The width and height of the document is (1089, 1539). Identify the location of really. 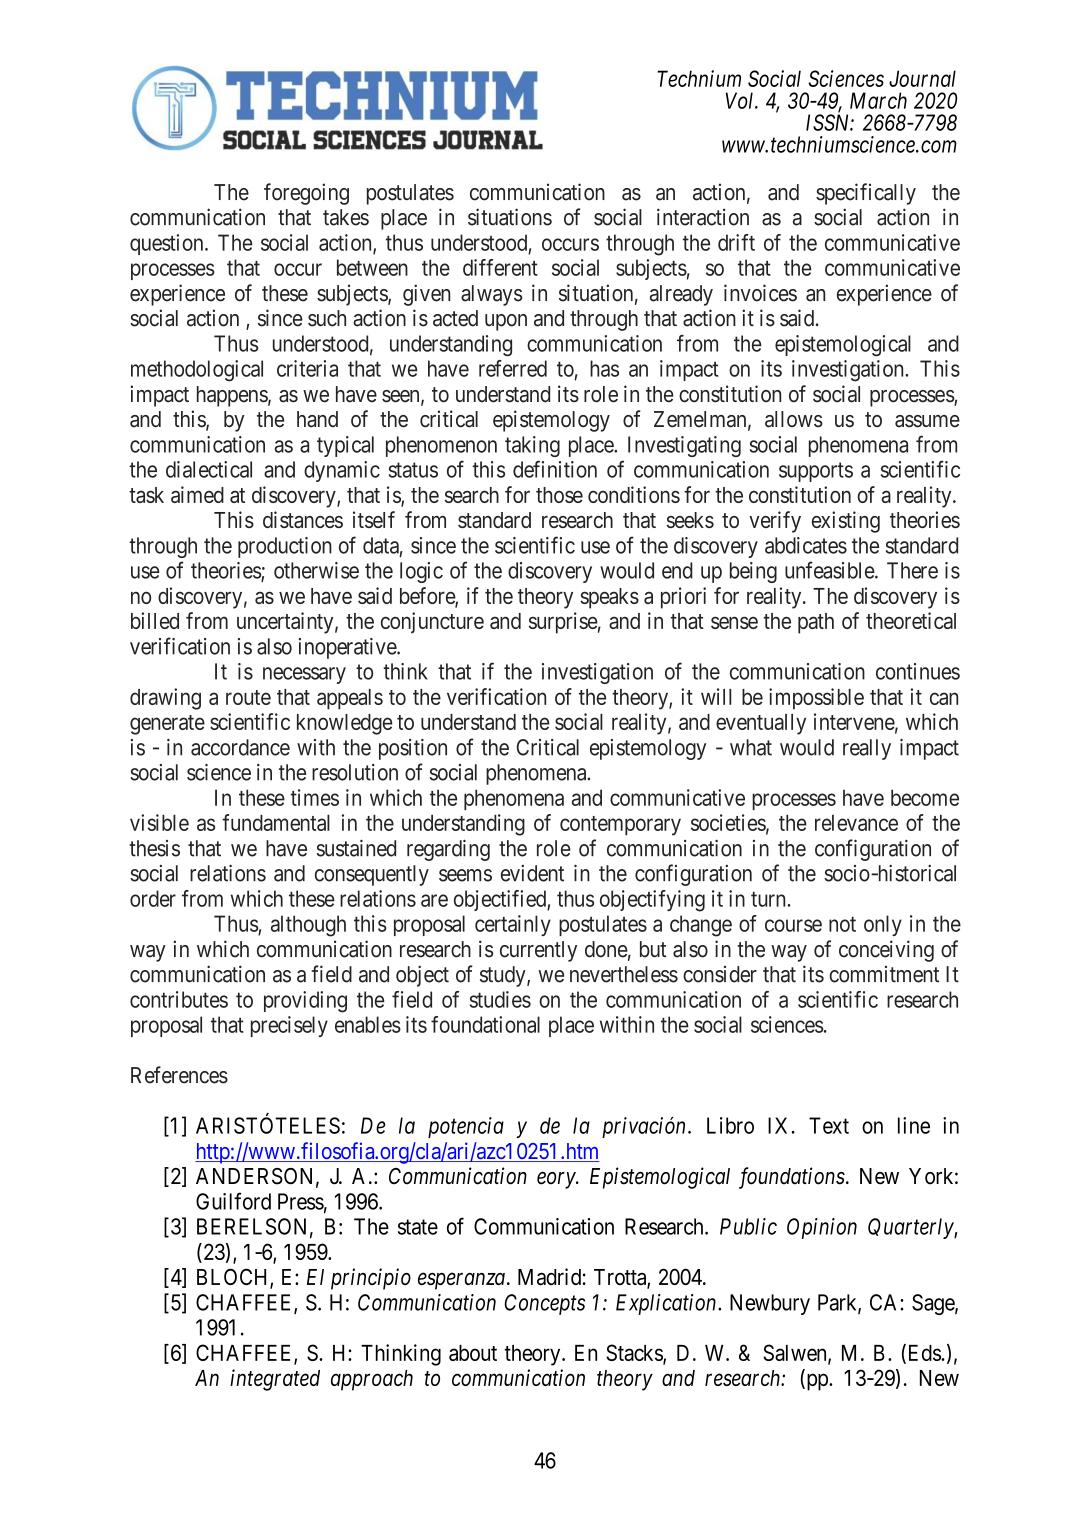
(867, 749).
